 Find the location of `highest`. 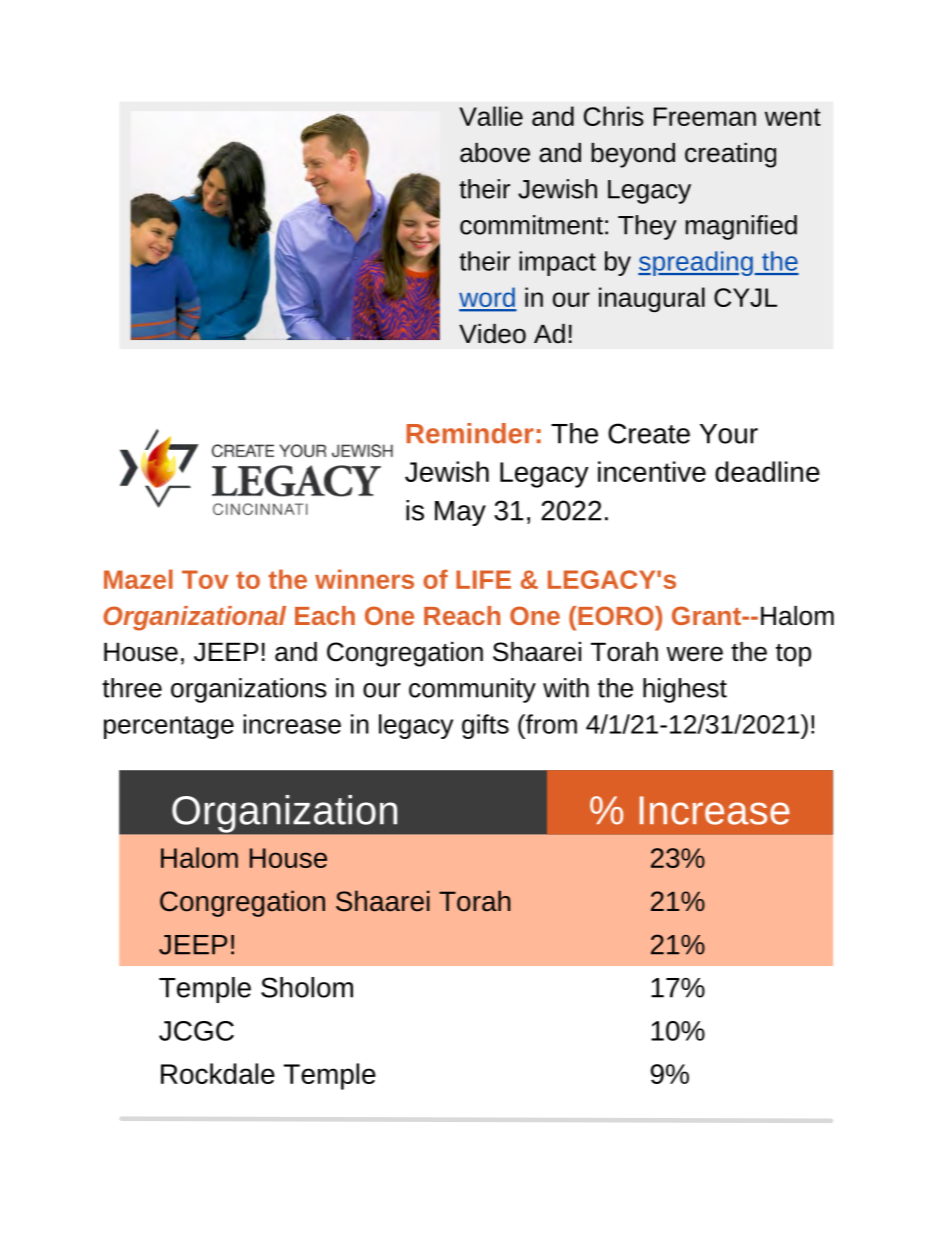

highest is located at coordinates (685, 690).
